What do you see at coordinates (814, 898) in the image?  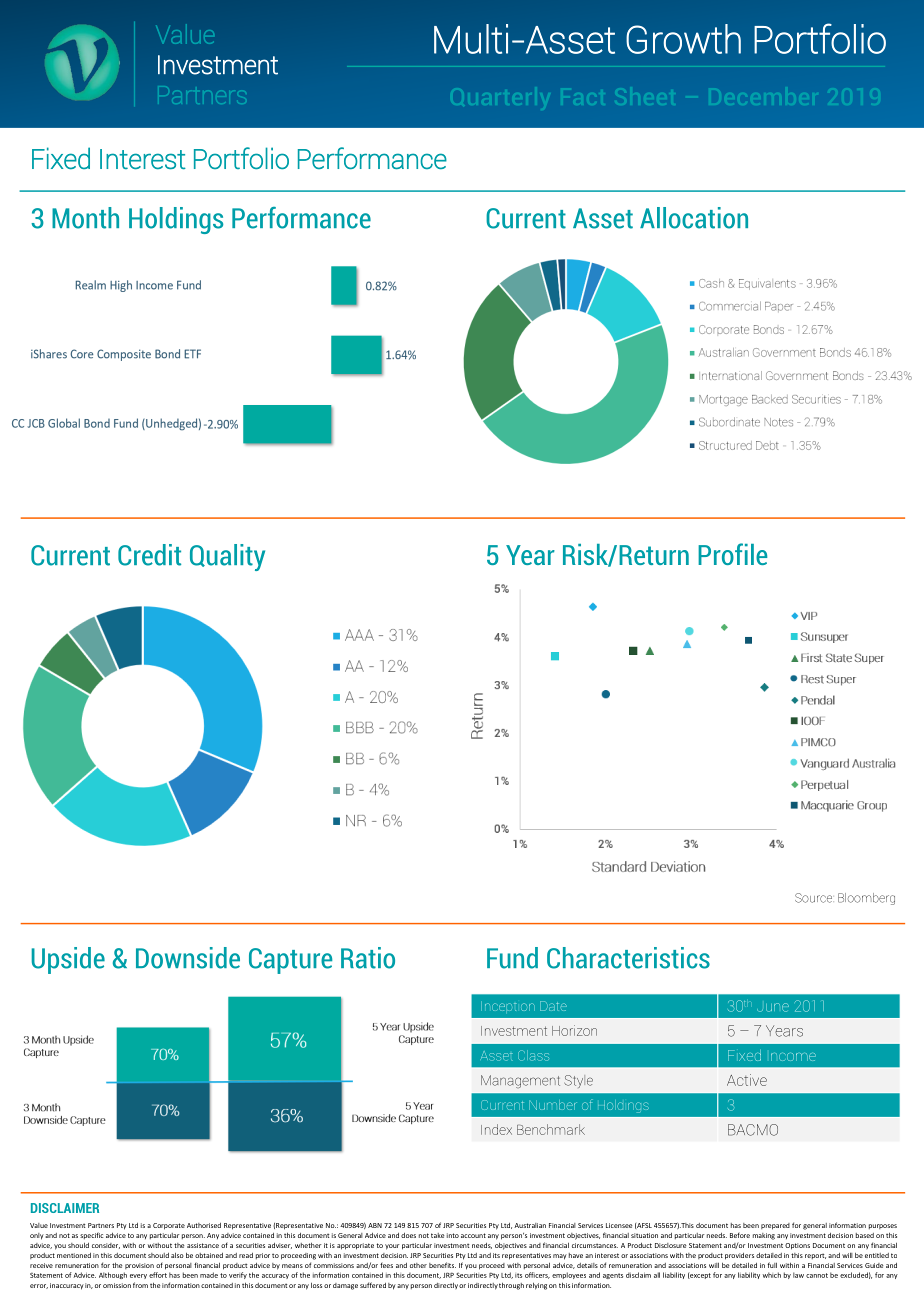 I see `Source` at bounding box center [814, 898].
